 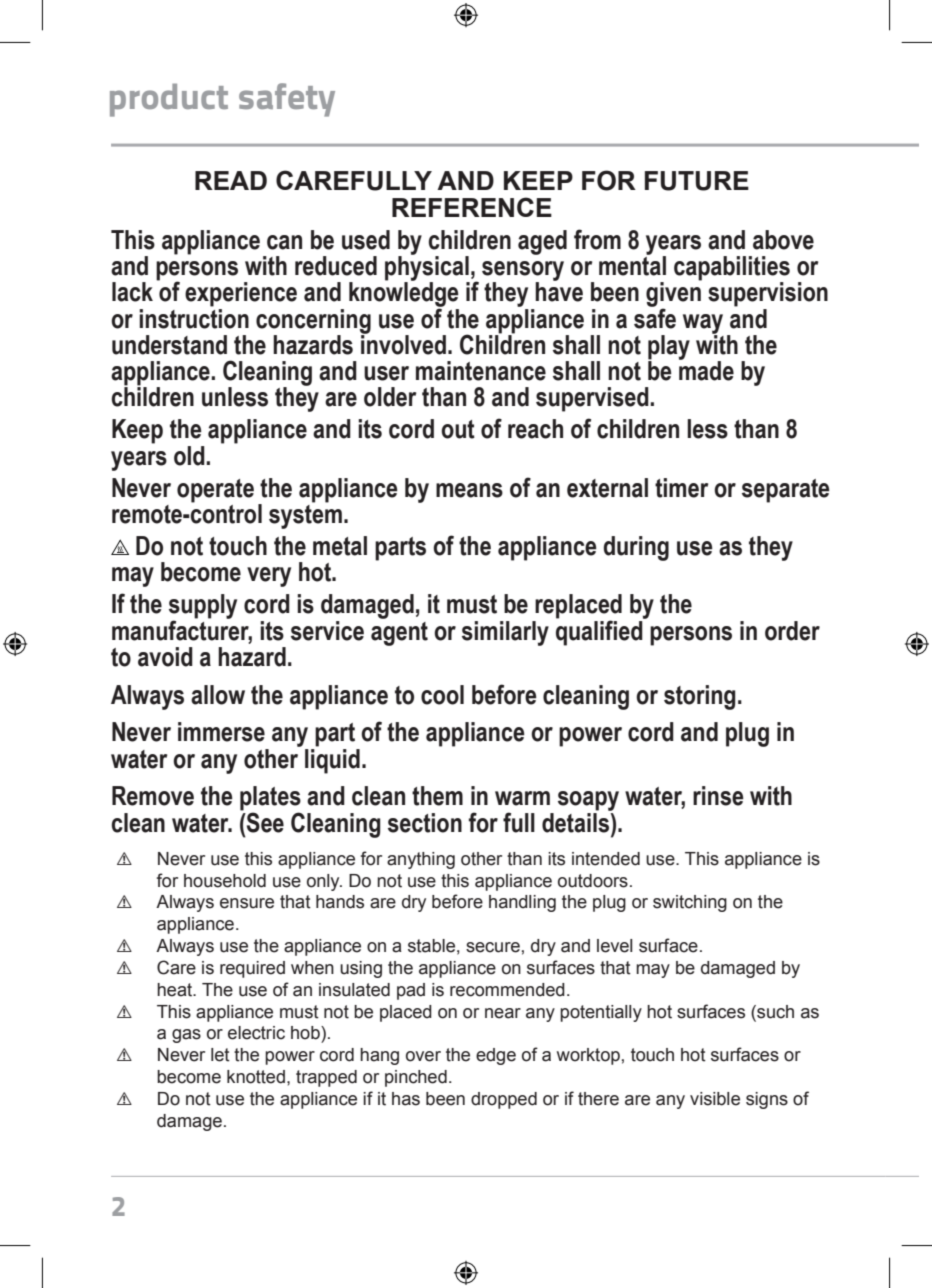 What do you see at coordinates (715, 1099) in the screenshot?
I see `visible` at bounding box center [715, 1099].
